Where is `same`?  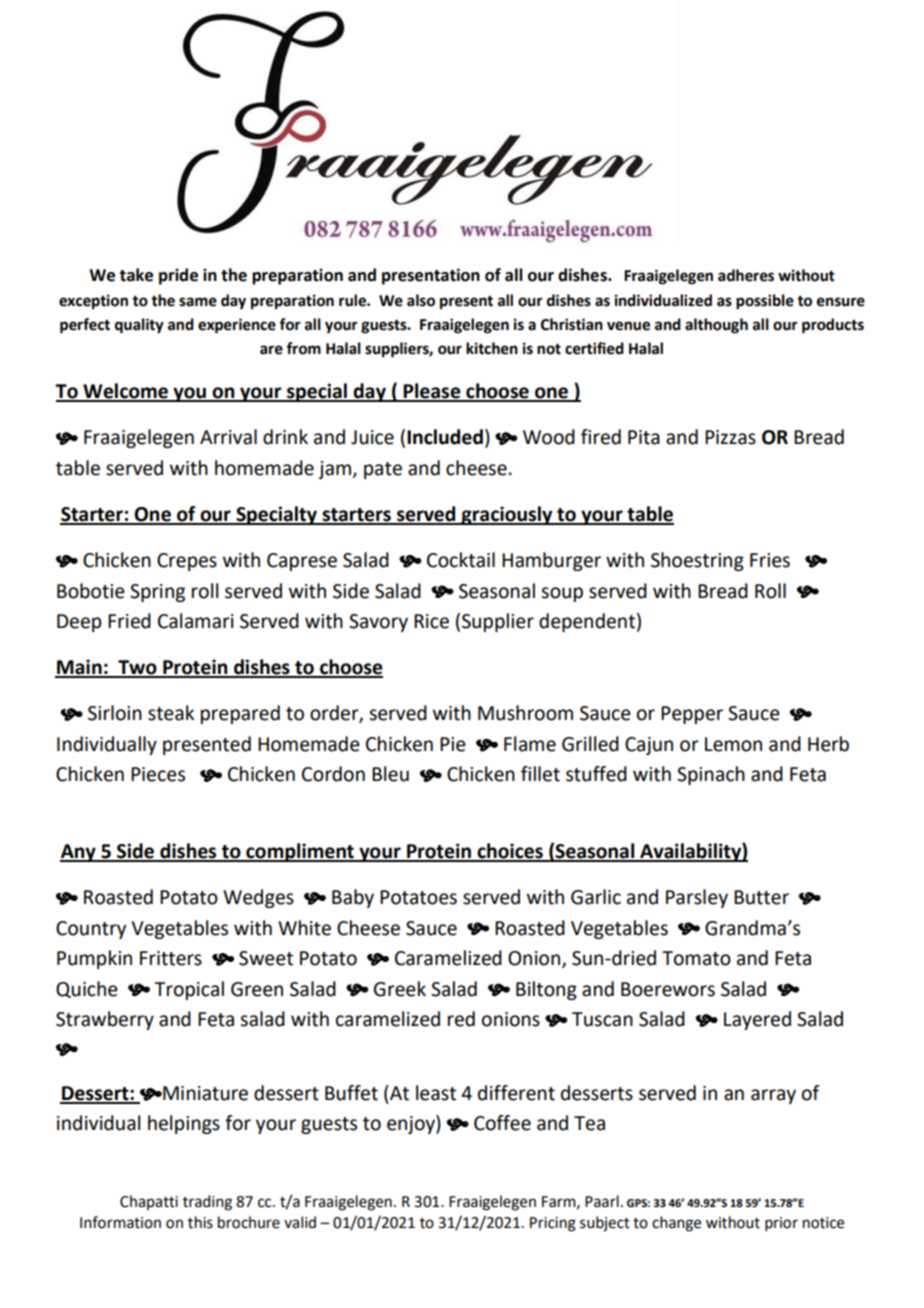 same is located at coordinates (198, 302).
